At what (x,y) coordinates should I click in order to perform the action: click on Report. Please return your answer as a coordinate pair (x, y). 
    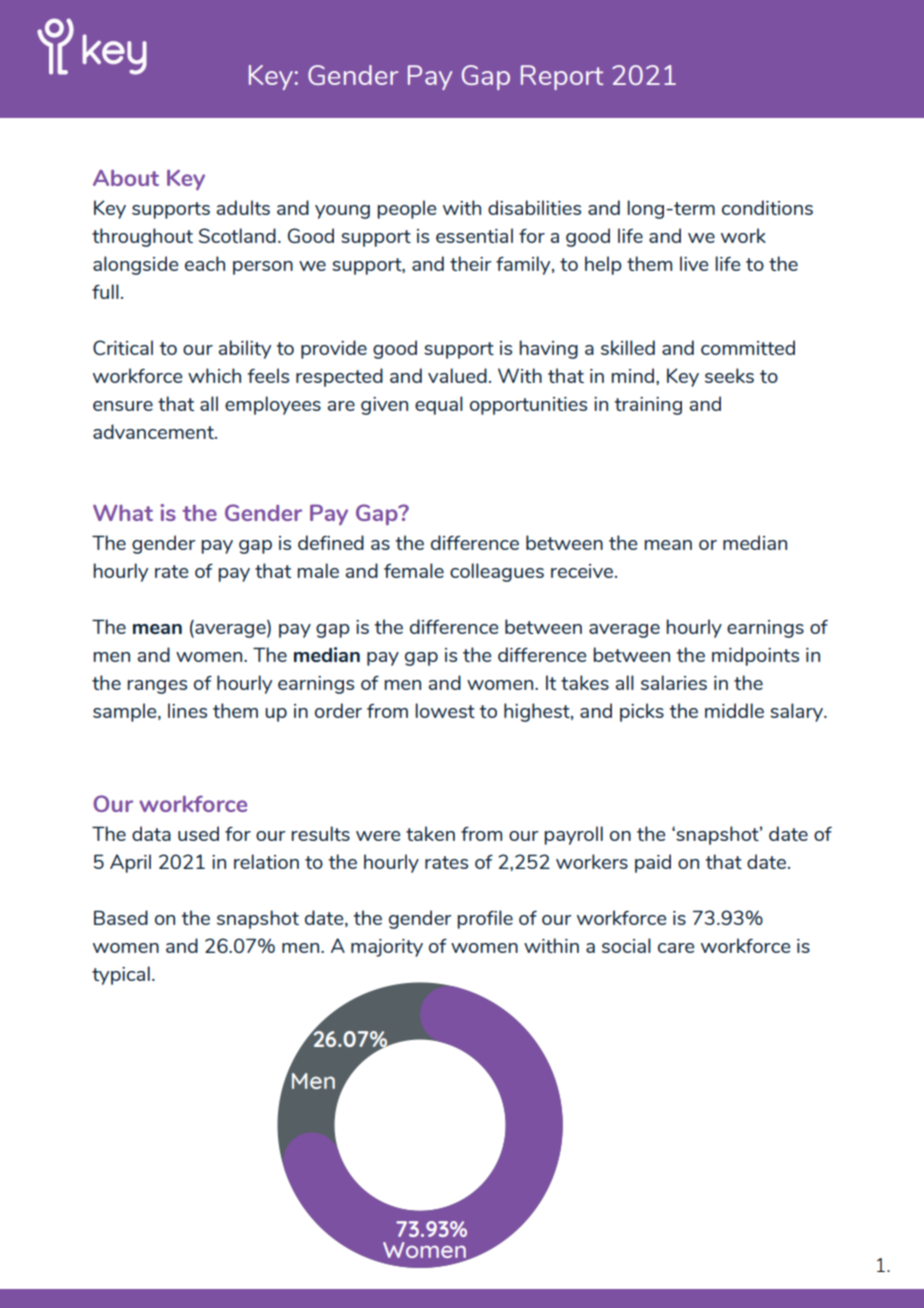
    Looking at the image, I should click on (562, 77).
